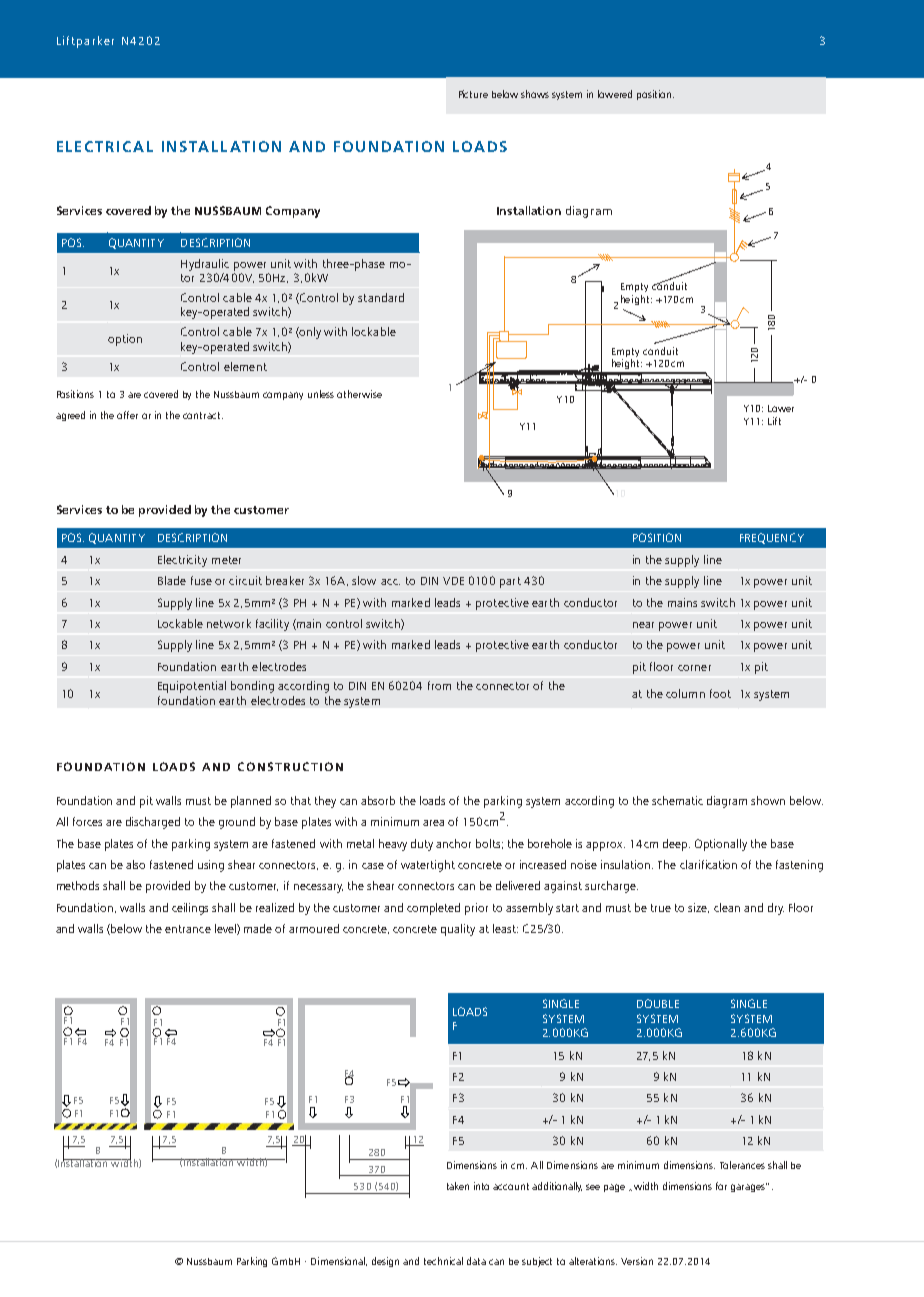  Describe the element at coordinates (535, 94) in the image. I see `shows` at that location.
